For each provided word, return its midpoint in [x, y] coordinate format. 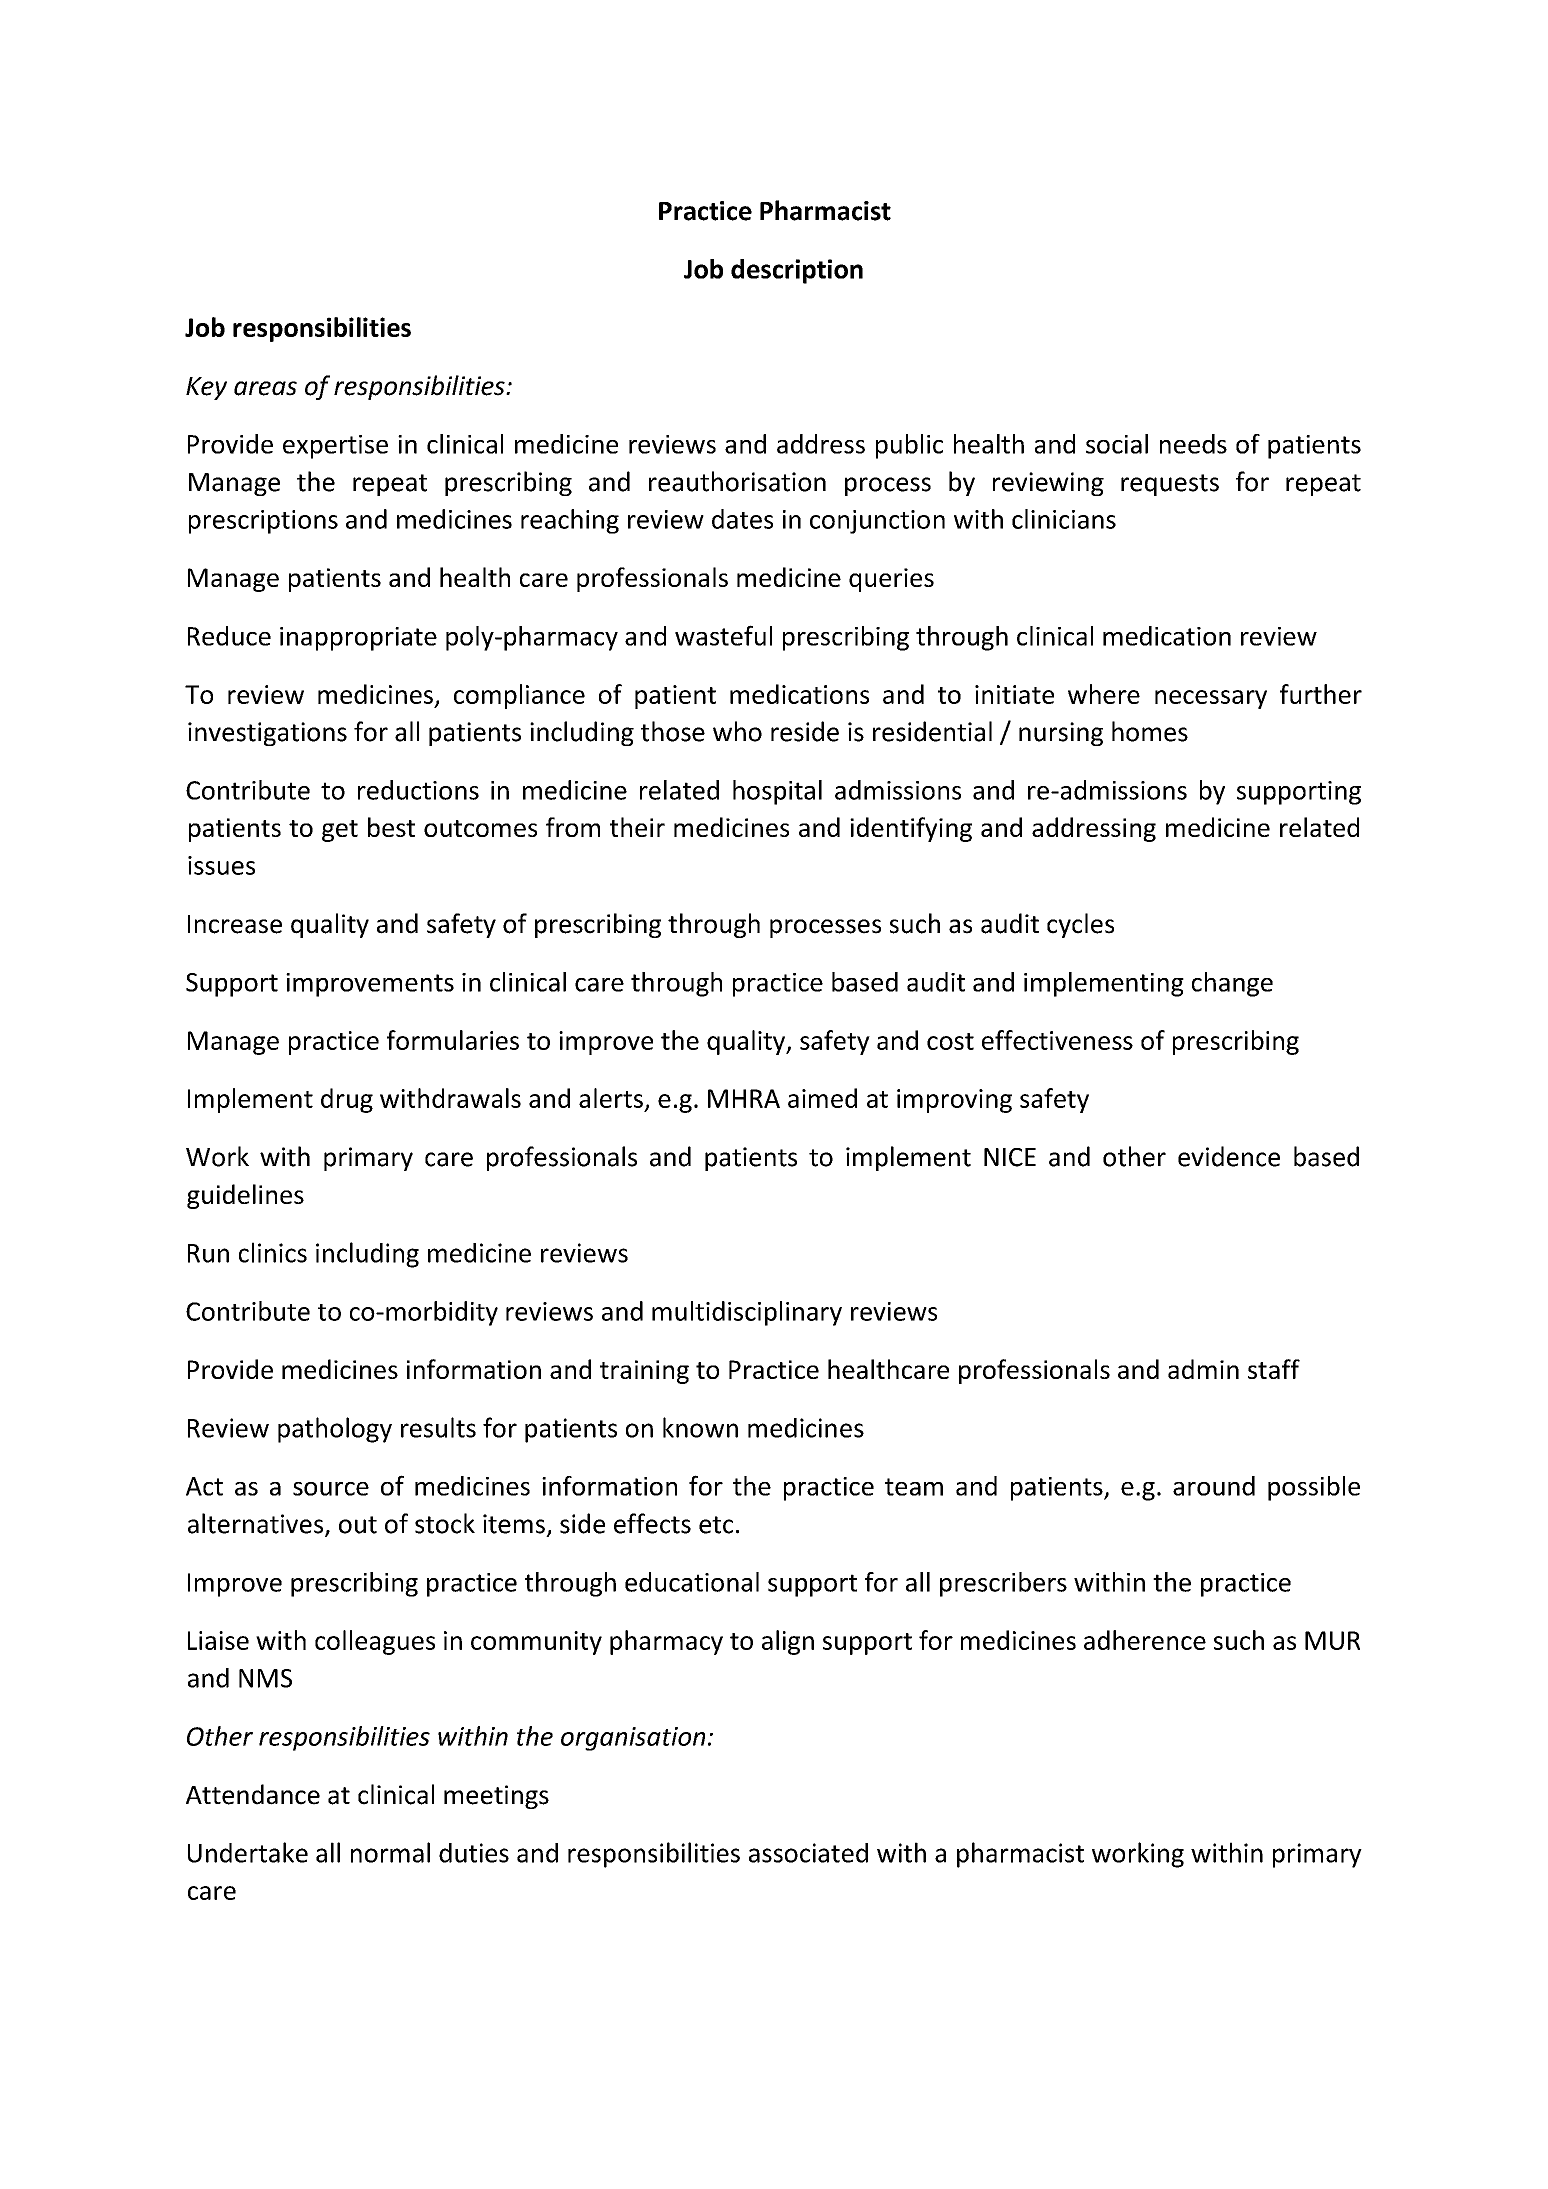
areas [265, 388]
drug [347, 1100]
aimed [822, 1098]
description [797, 271]
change [1232, 984]
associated [808, 1853]
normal [390, 1852]
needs [1193, 444]
